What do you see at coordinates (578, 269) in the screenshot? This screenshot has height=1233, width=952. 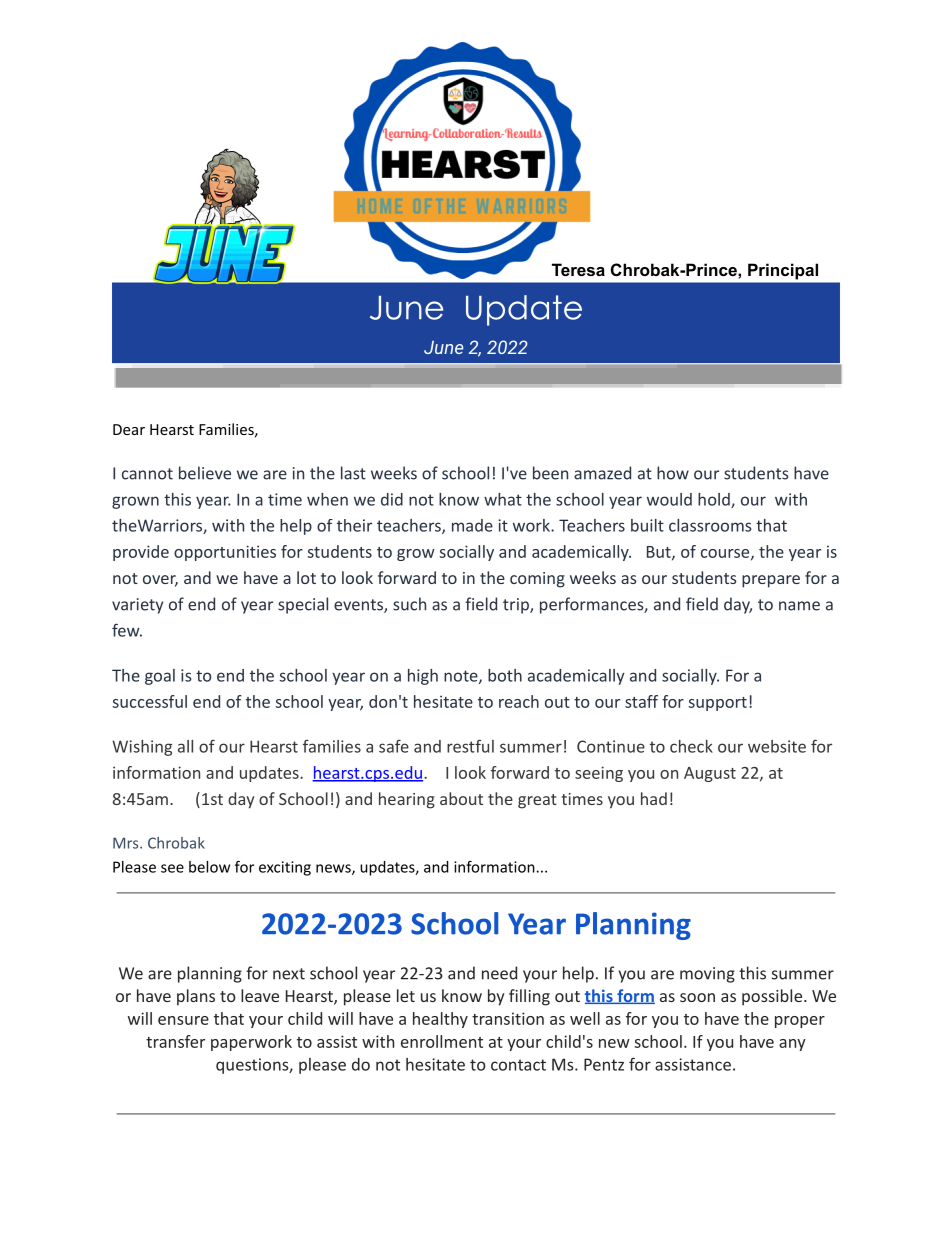 I see `Teresa` at bounding box center [578, 269].
